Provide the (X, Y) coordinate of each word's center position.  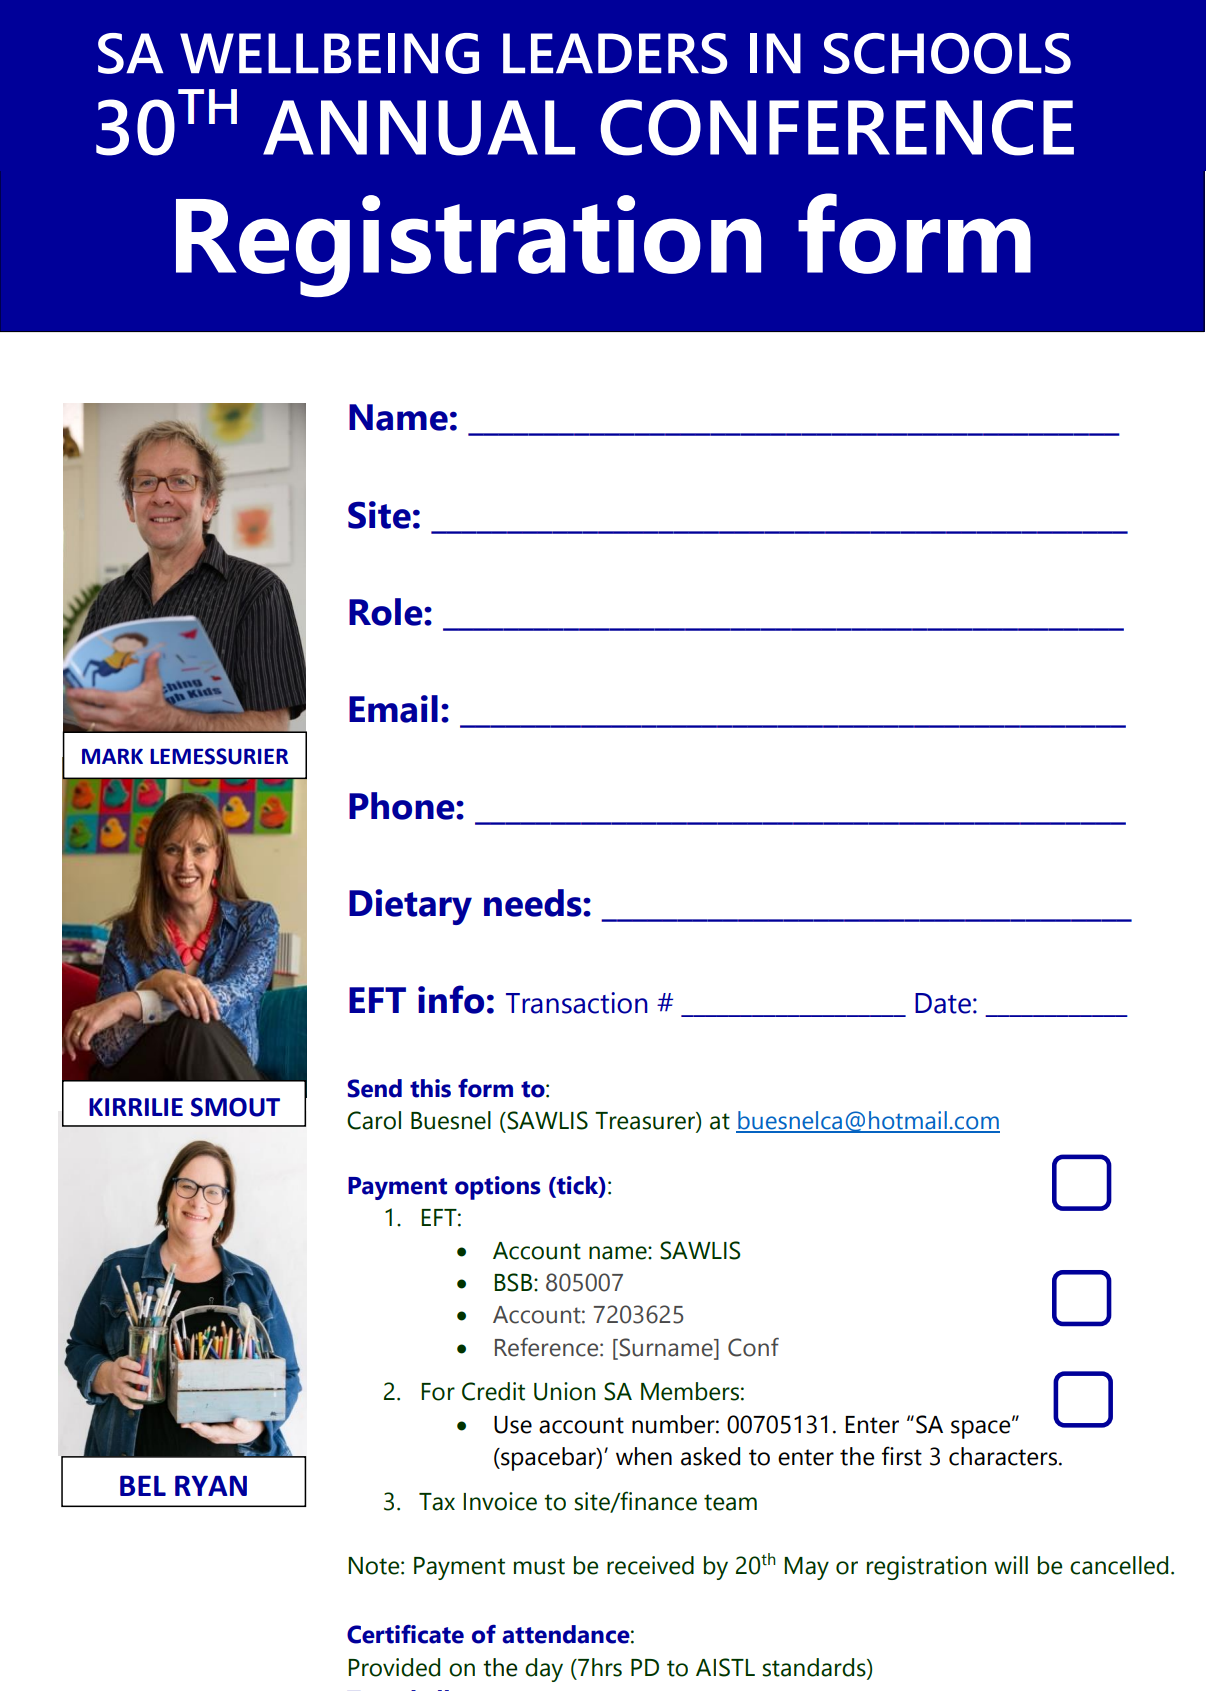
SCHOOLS (947, 53)
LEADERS (615, 53)
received (650, 1565)
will (1011, 1565)
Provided (394, 1667)
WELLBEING (329, 53)
